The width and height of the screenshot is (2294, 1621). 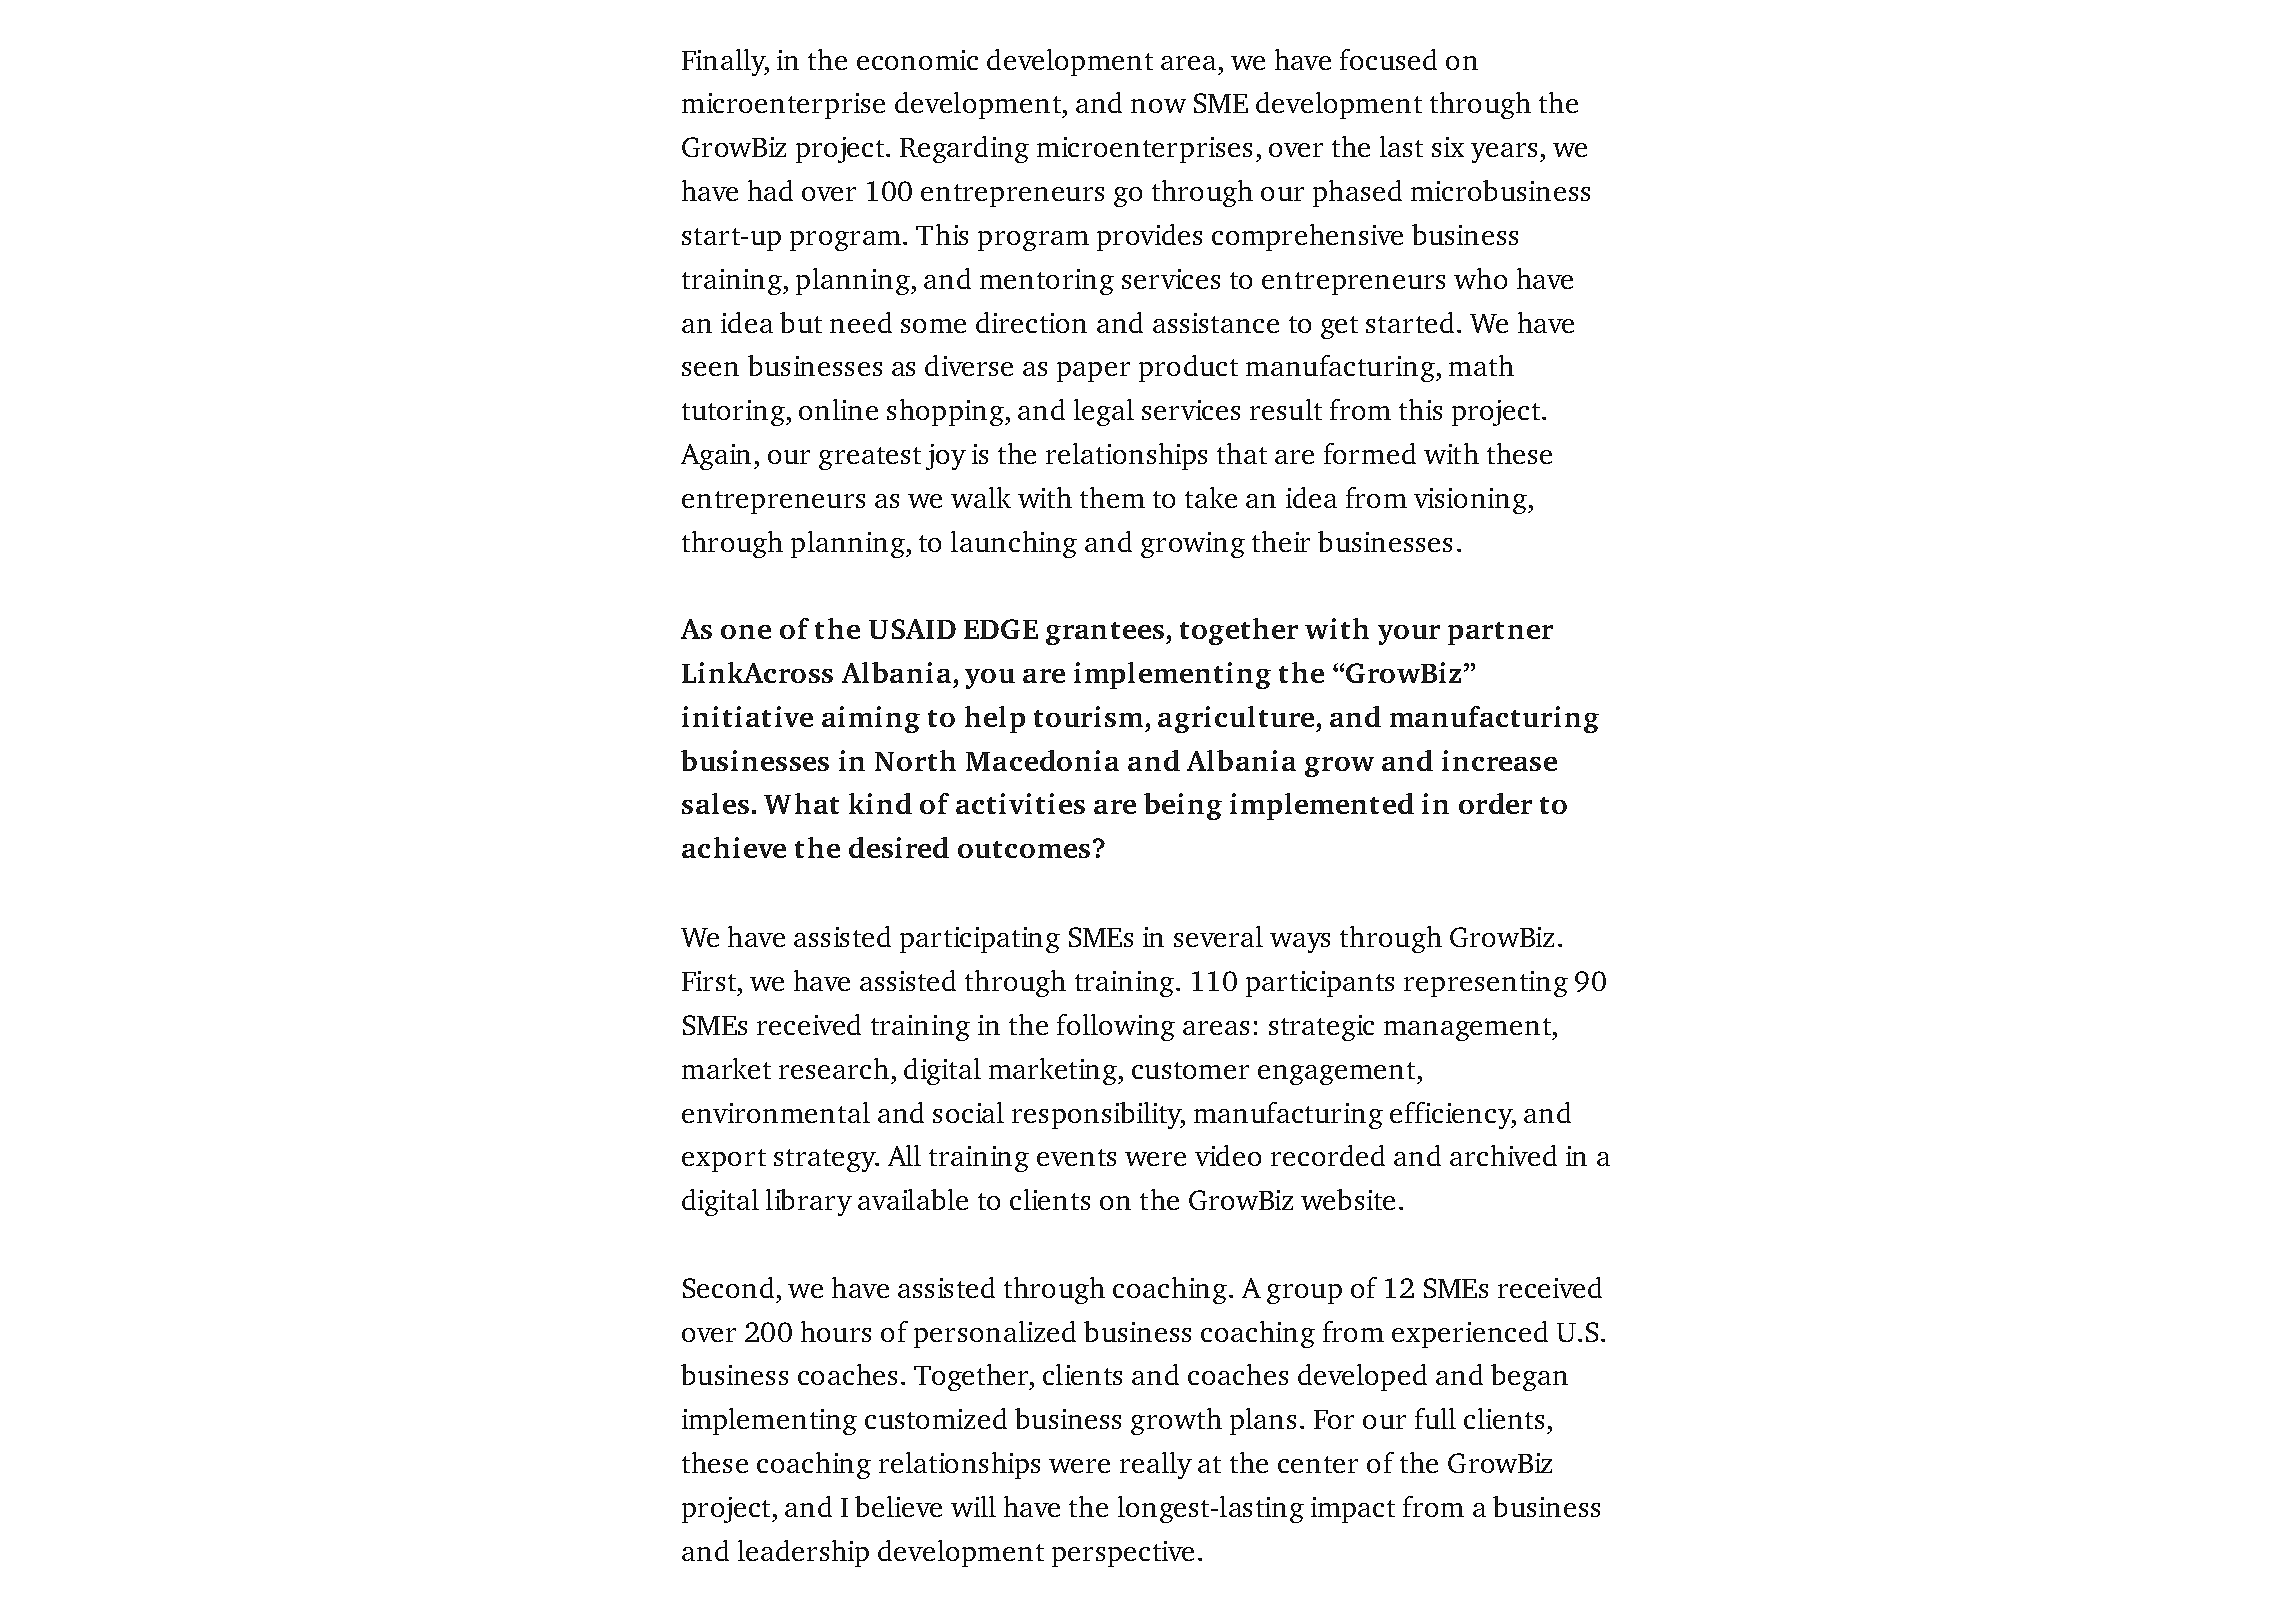 What do you see at coordinates (1353, 1510) in the screenshot?
I see `impact` at bounding box center [1353, 1510].
